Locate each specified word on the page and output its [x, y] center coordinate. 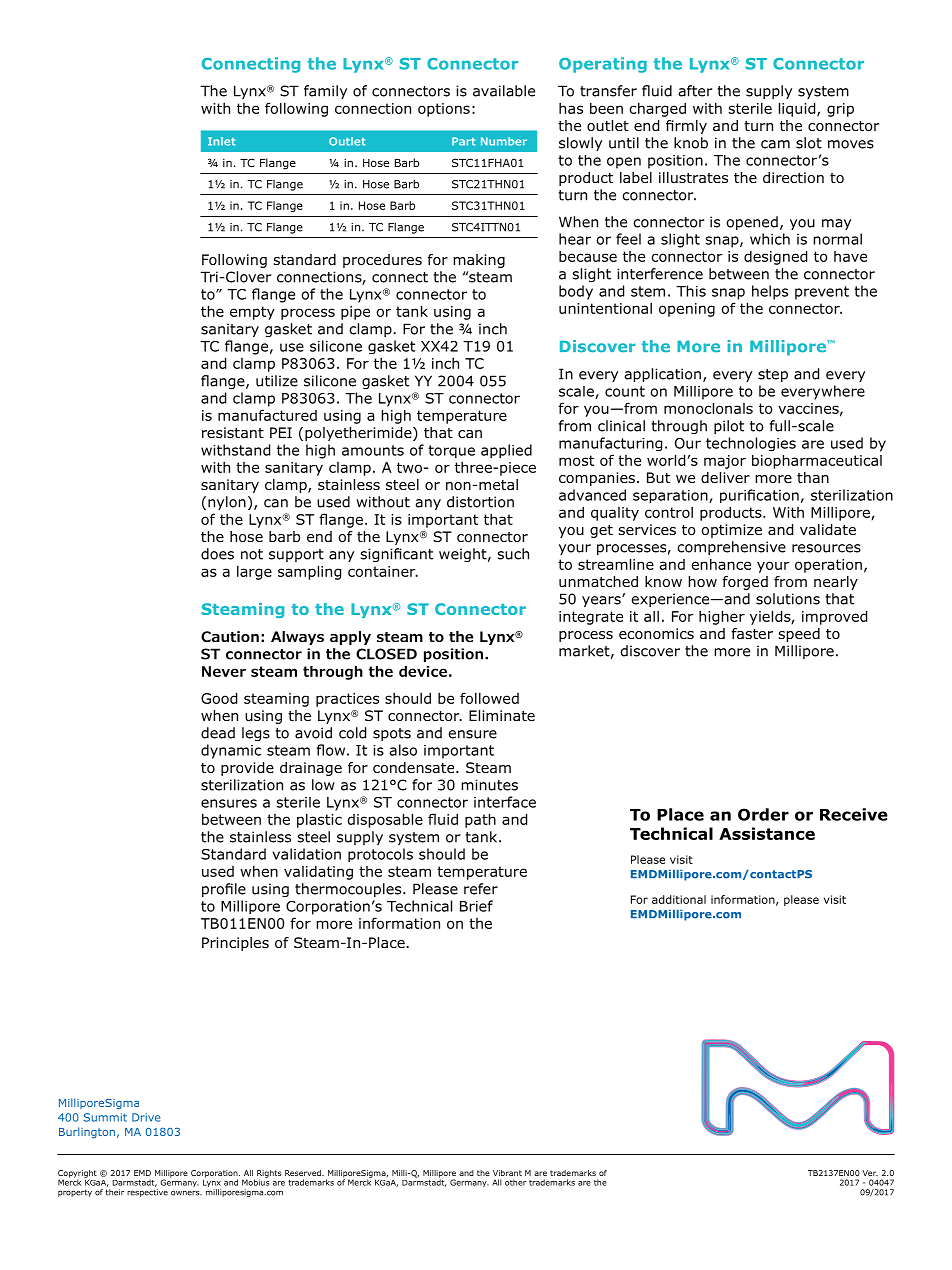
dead [218, 733]
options [444, 110]
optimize [732, 531]
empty [252, 313]
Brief [476, 906]
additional [679, 899]
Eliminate [502, 715]
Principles [235, 944]
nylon [227, 503]
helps [770, 292]
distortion [480, 502]
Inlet [222, 141]
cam [775, 144]
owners [186, 1193]
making [479, 261]
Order [763, 814]
